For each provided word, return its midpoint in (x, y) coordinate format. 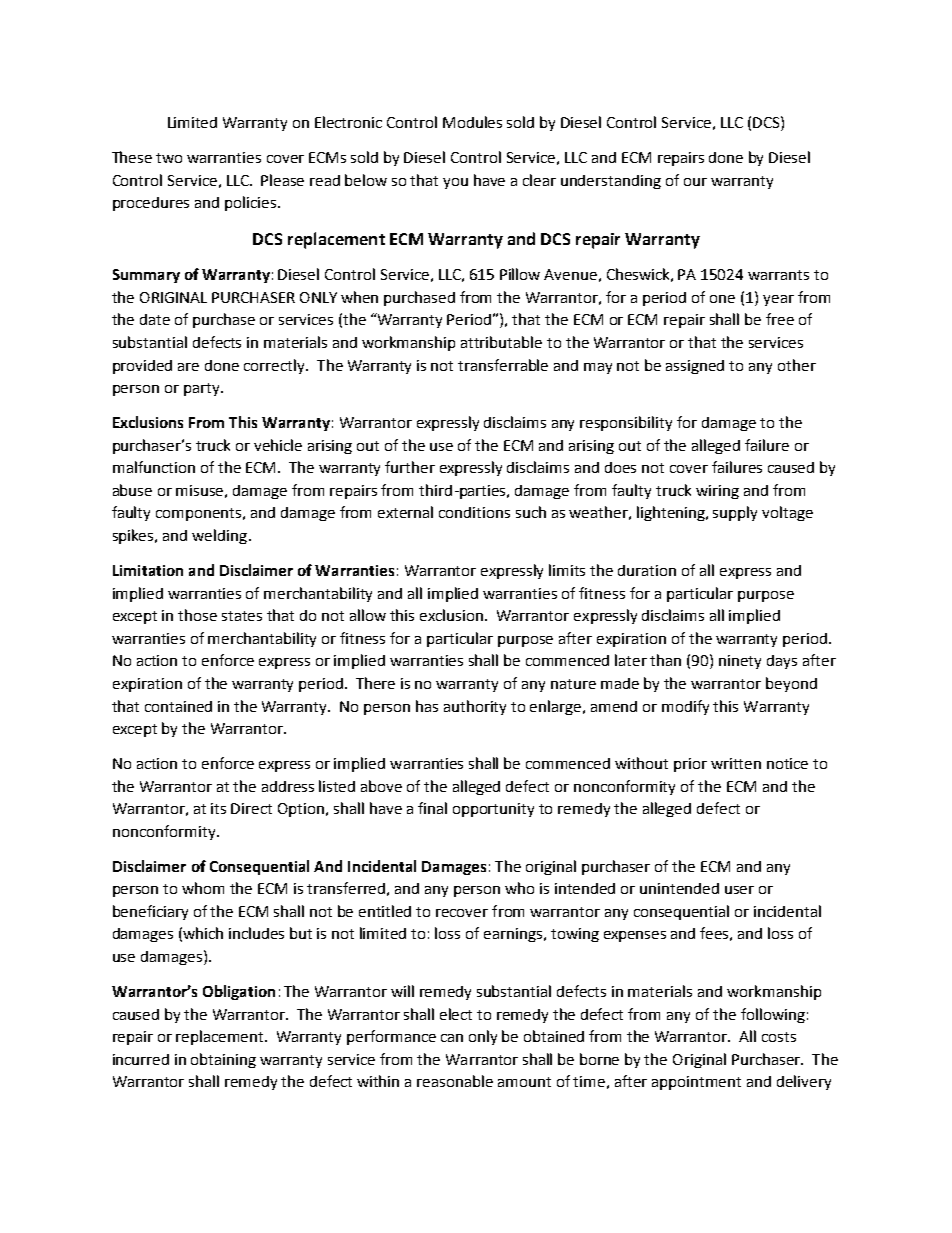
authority (475, 707)
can (452, 1038)
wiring (717, 492)
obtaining (223, 1060)
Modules (472, 122)
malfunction (154, 467)
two (169, 158)
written (736, 763)
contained (178, 706)
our (695, 182)
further (410, 467)
